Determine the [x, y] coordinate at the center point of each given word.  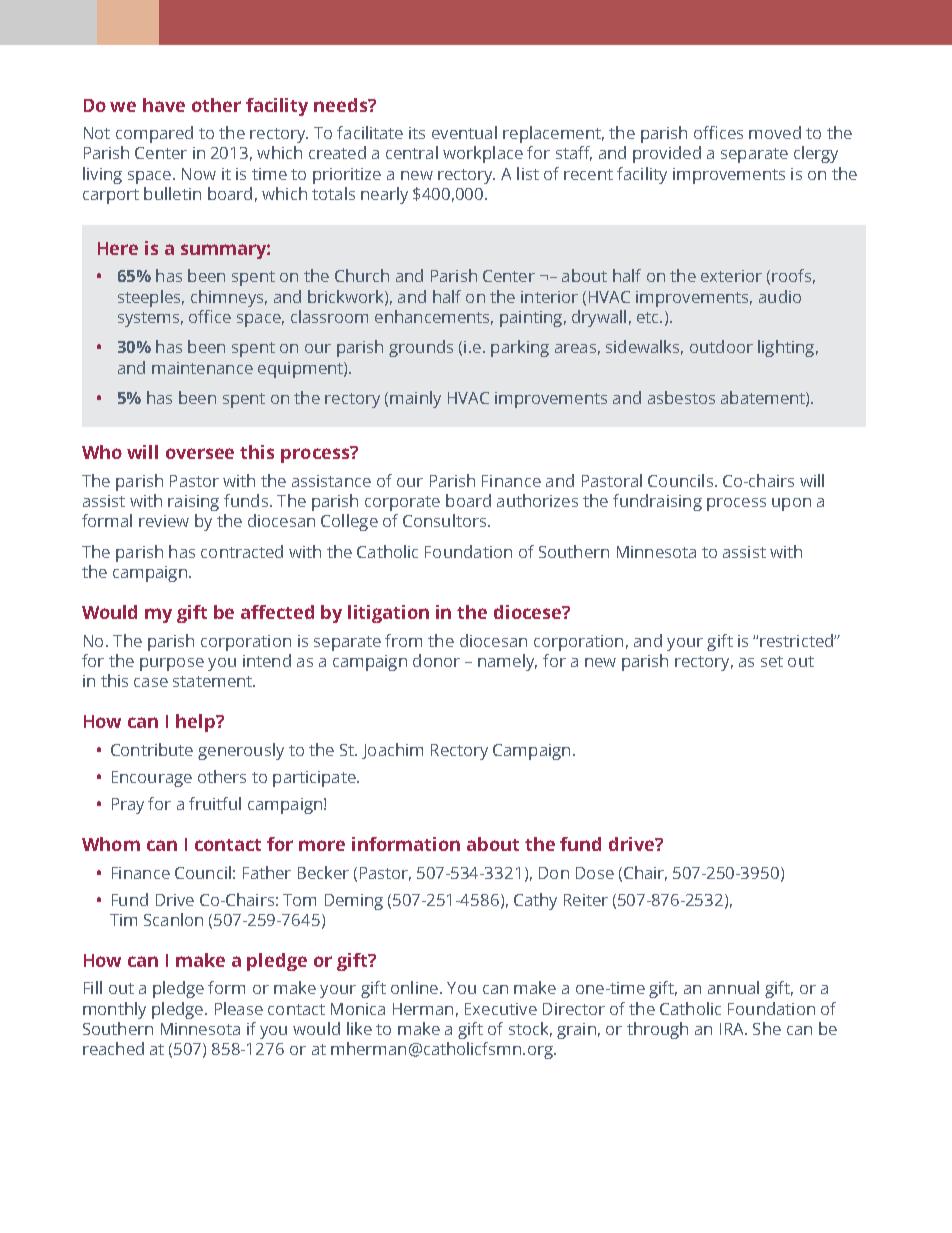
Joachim [392, 751]
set [772, 661]
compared [154, 134]
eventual [464, 132]
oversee [200, 453]
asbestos [681, 397]
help [196, 723]
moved [775, 132]
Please [239, 1008]
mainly [415, 399]
